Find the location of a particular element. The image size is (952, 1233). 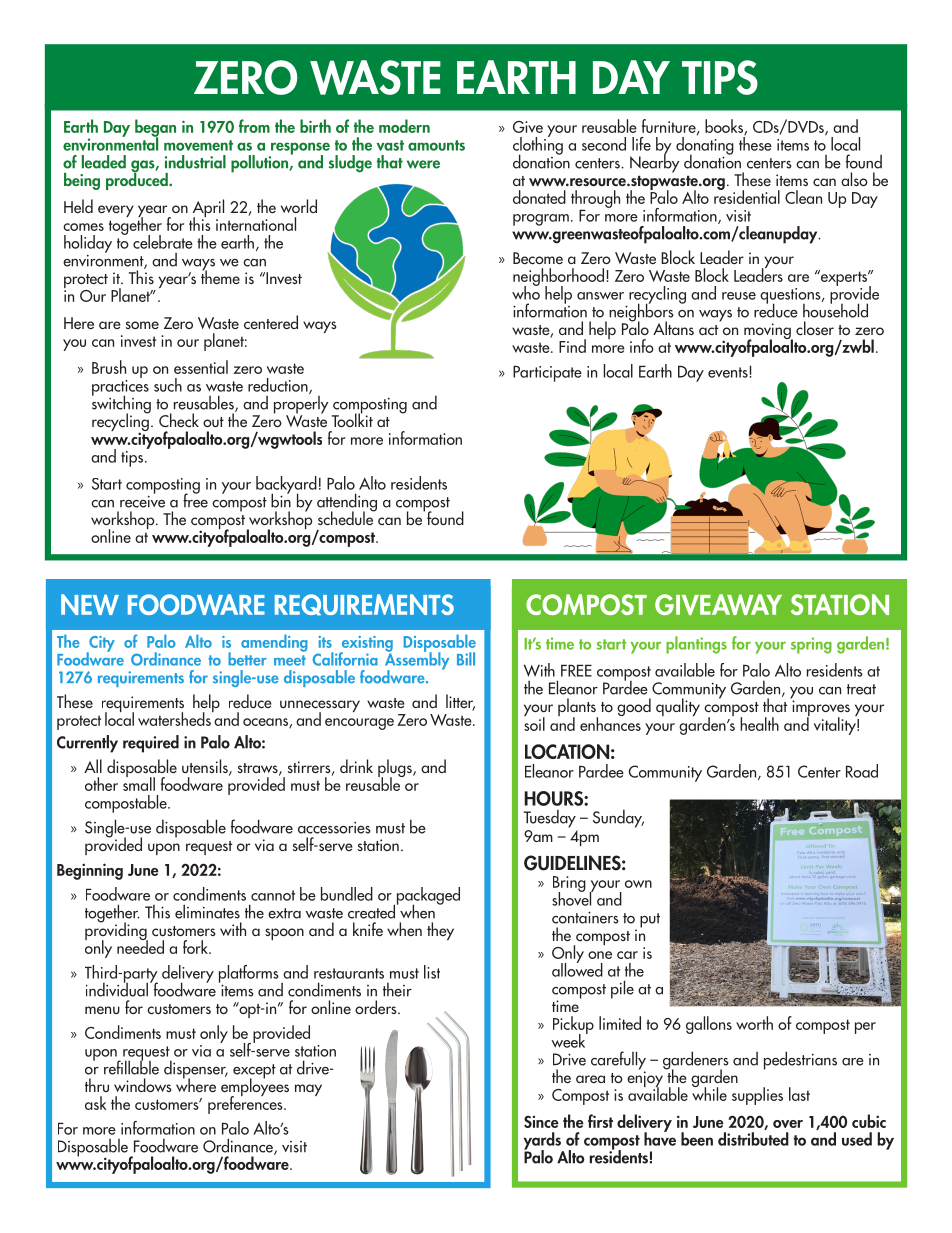

receive is located at coordinates (142, 500).
